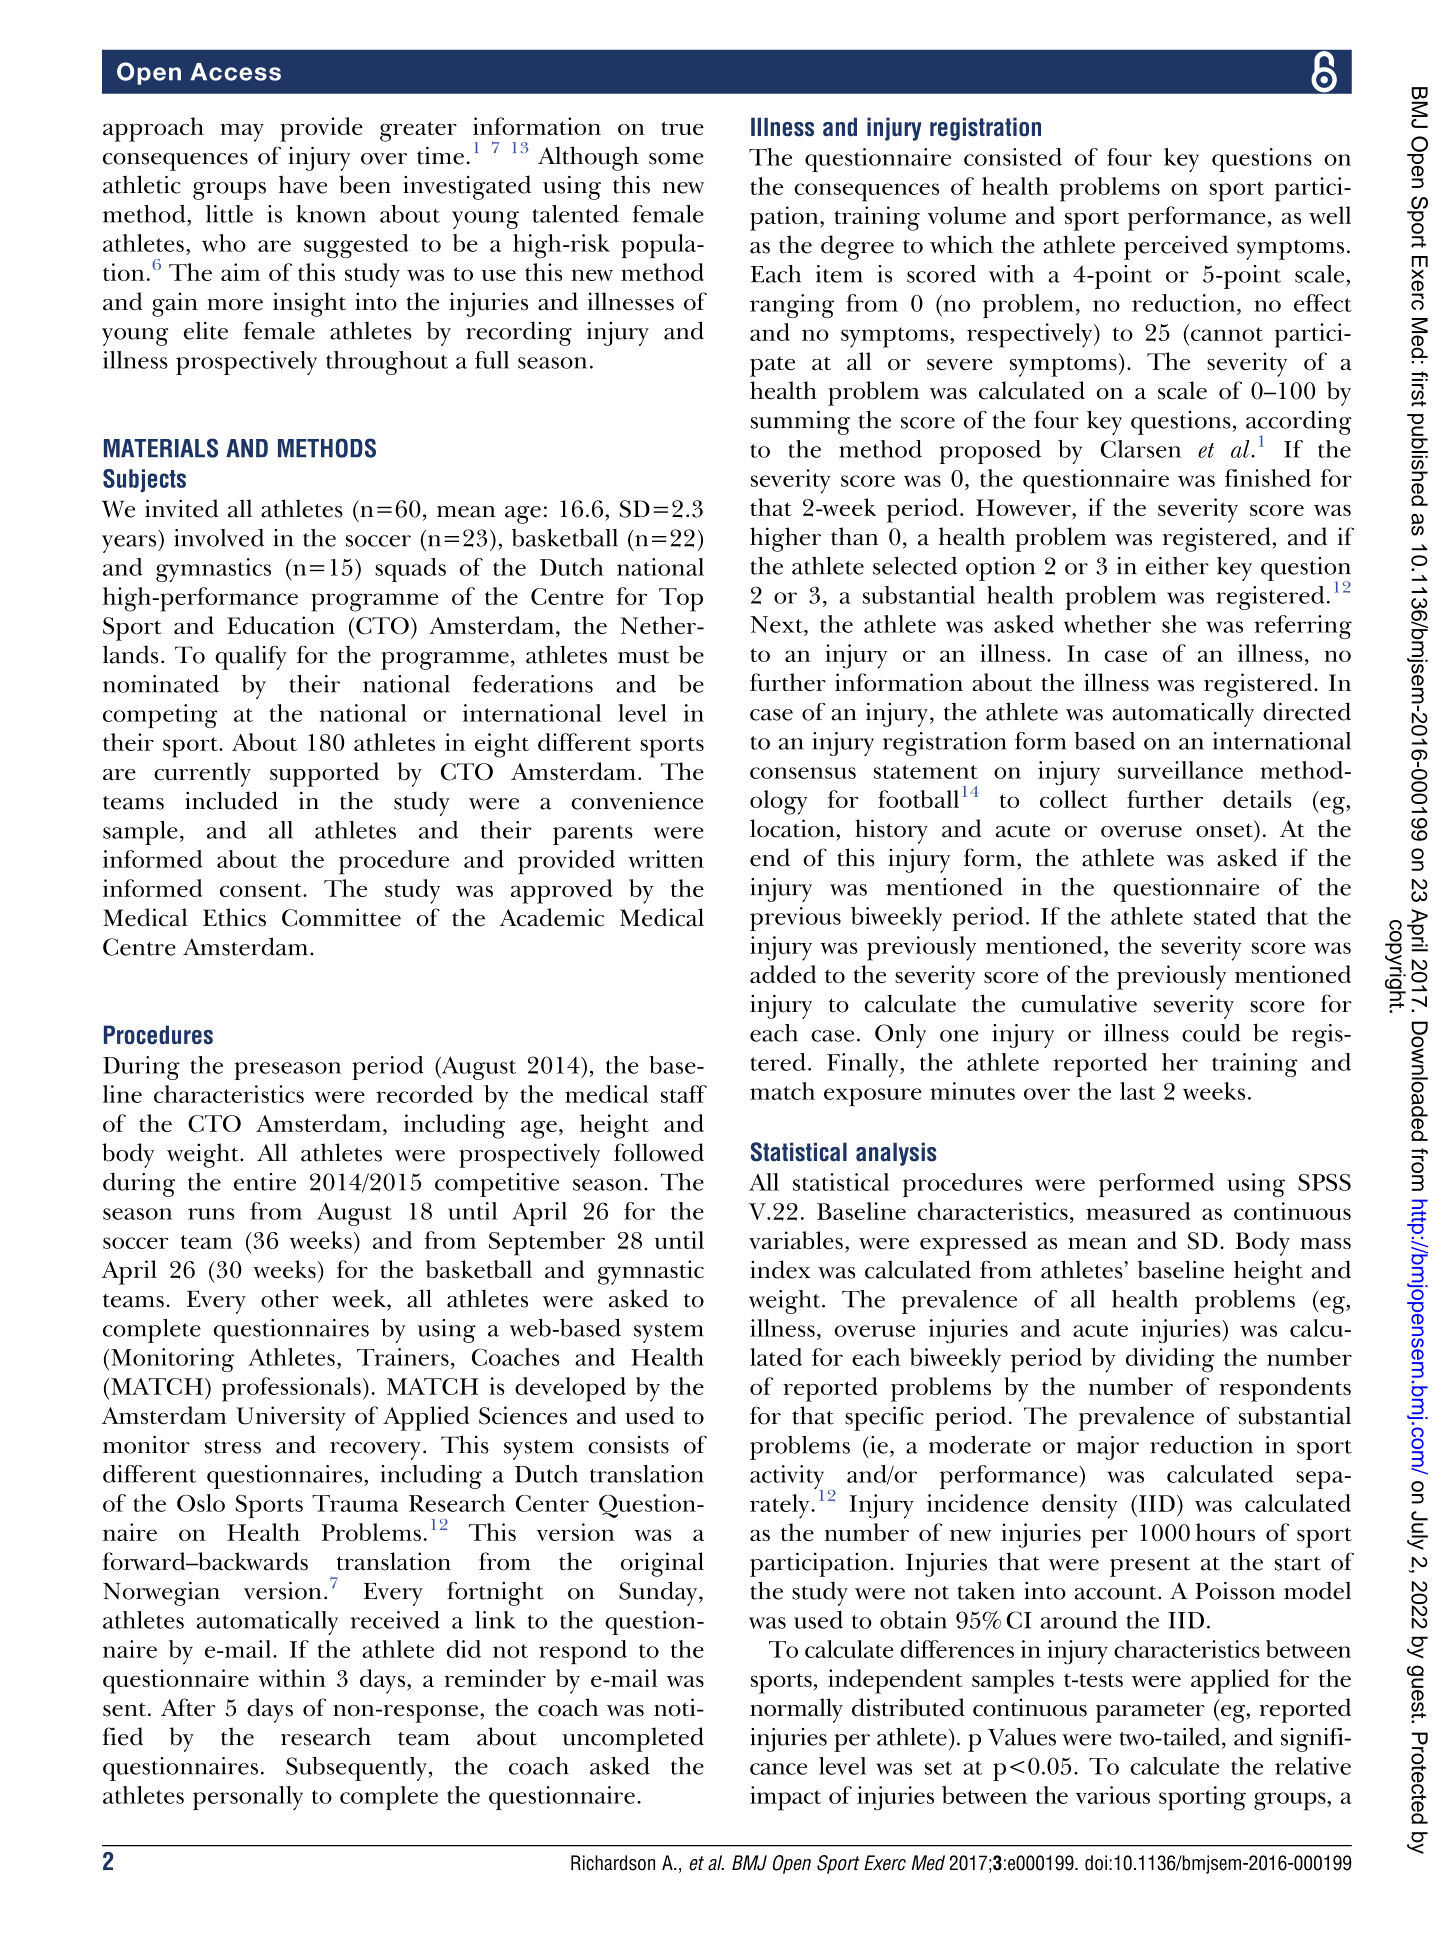 The width and height of the image is (1454, 1938). What do you see at coordinates (785, 1798) in the image?
I see `impact` at bounding box center [785, 1798].
